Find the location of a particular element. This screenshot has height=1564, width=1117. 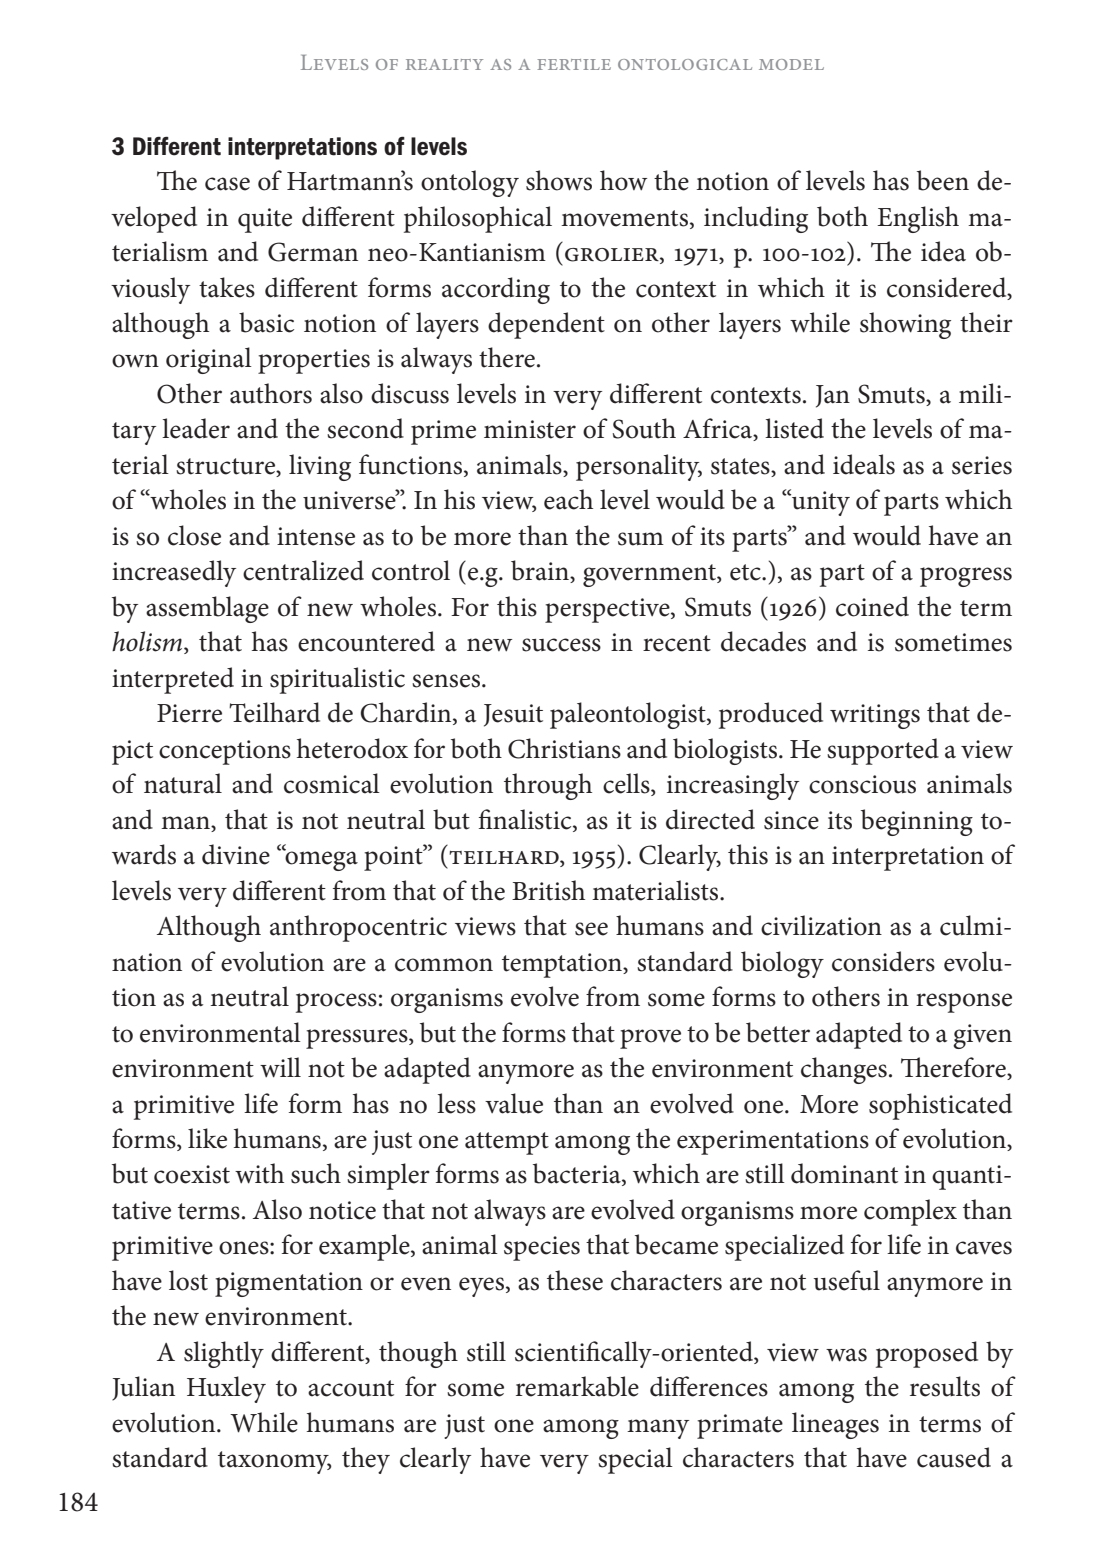

attempt is located at coordinates (507, 1143).
